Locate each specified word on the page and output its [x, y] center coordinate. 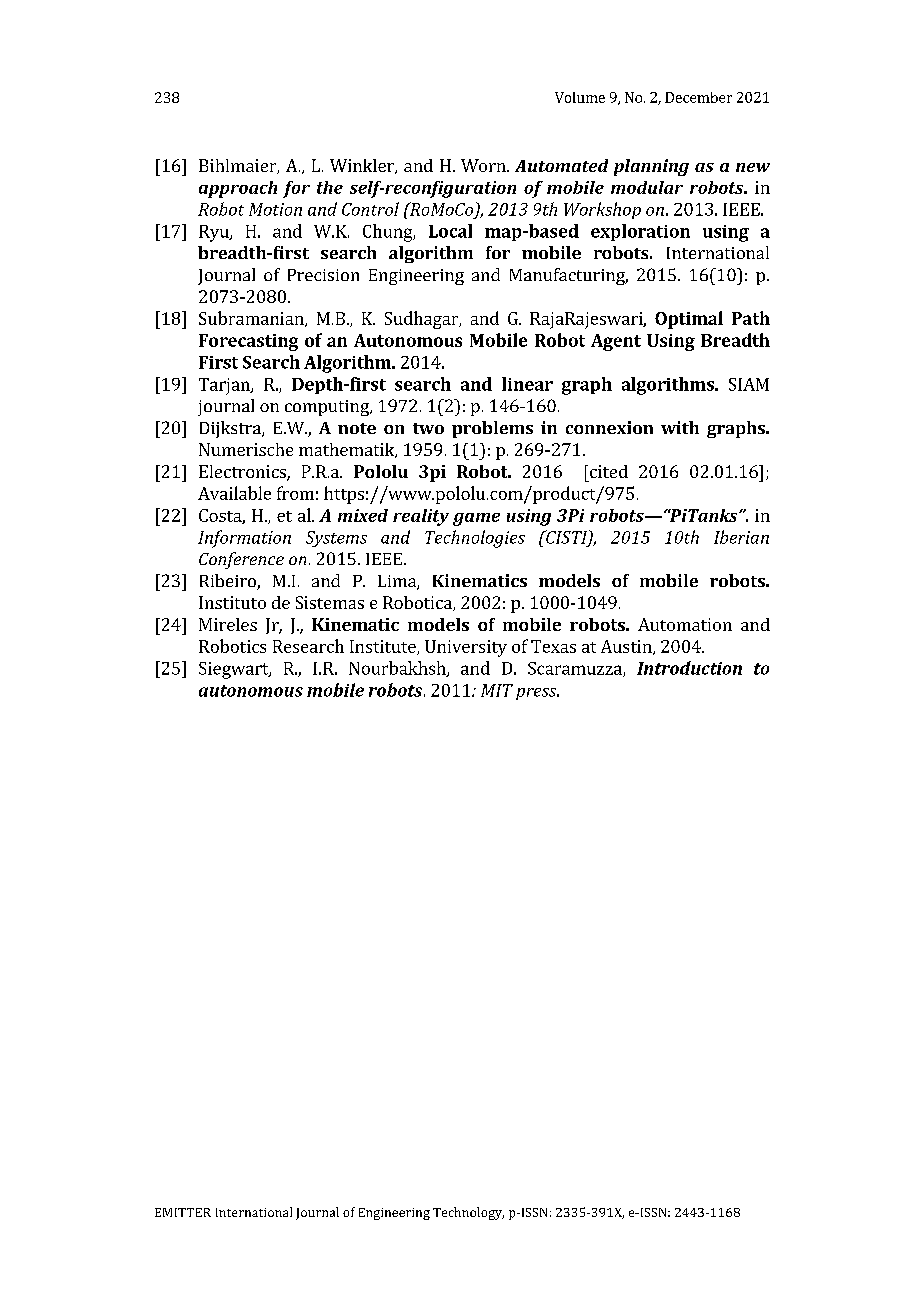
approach [238, 189]
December [698, 97]
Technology [468, 1213]
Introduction [689, 668]
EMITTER [183, 1212]
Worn [484, 165]
